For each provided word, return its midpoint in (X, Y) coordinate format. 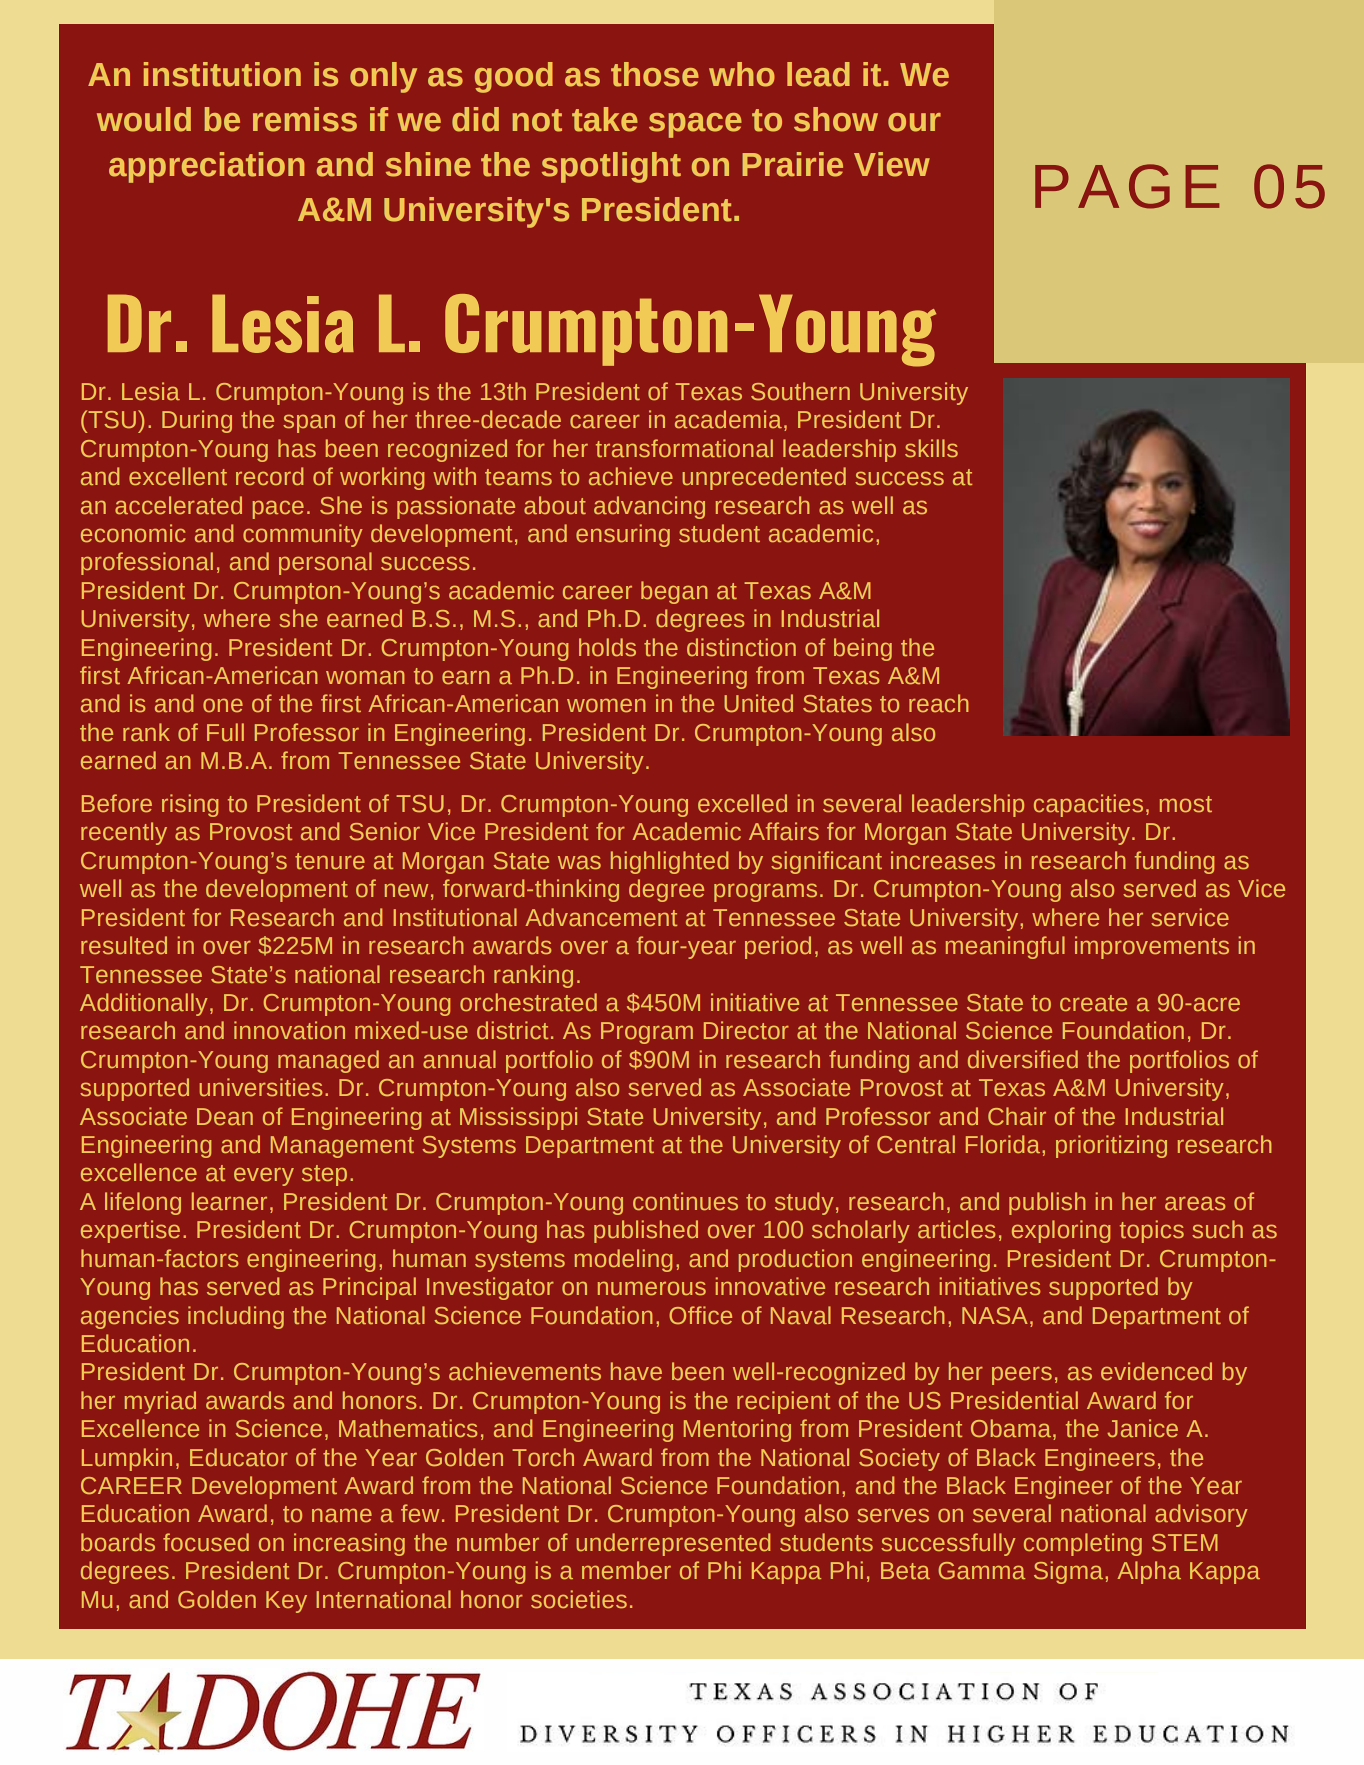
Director (746, 1030)
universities (261, 1087)
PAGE (1127, 186)
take (605, 119)
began (674, 592)
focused (206, 1542)
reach (939, 703)
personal (325, 563)
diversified (1023, 1059)
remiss (305, 119)
